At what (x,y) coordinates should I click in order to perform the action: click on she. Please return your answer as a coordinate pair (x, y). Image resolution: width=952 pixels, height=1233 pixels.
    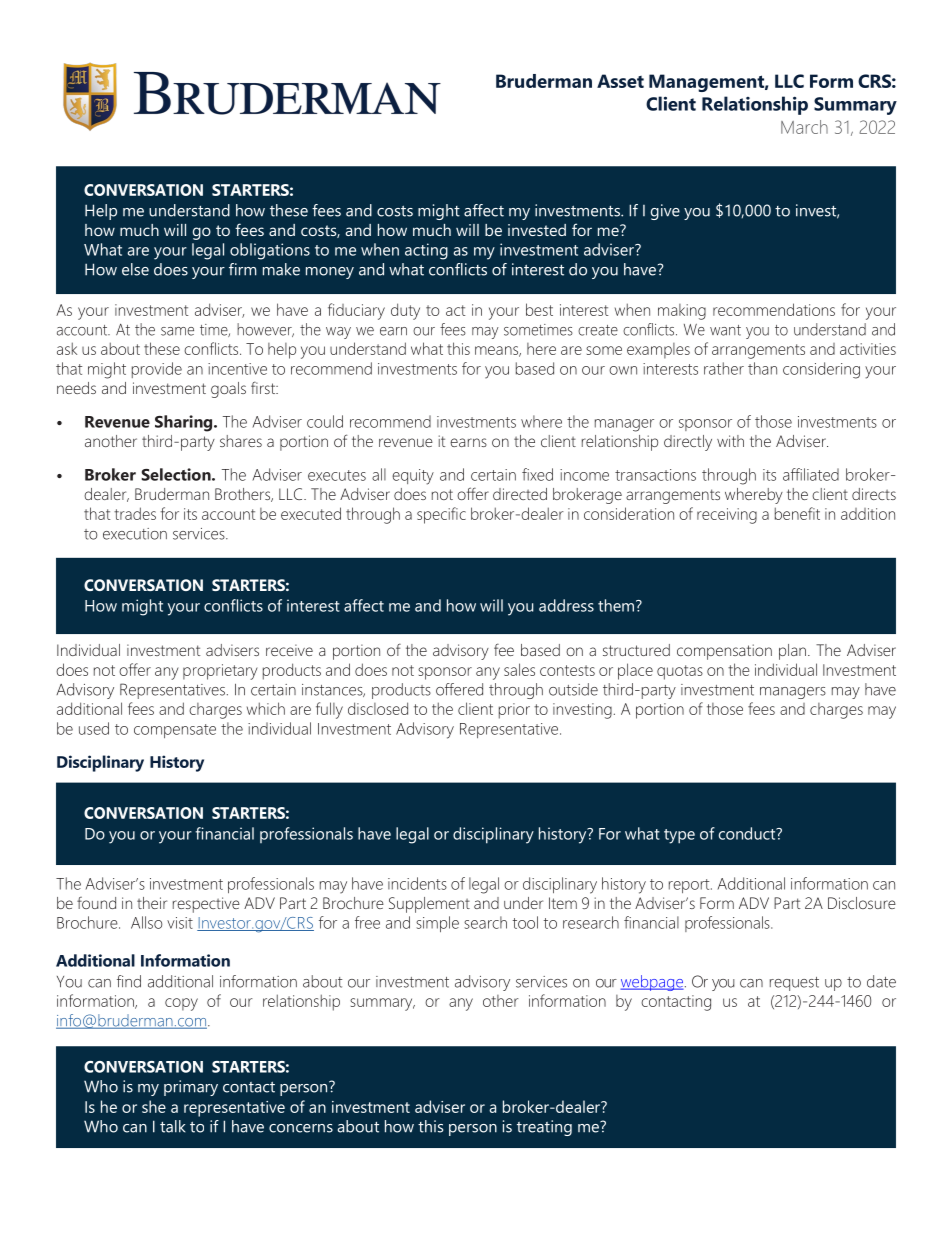
    Looking at the image, I should click on (154, 1106).
